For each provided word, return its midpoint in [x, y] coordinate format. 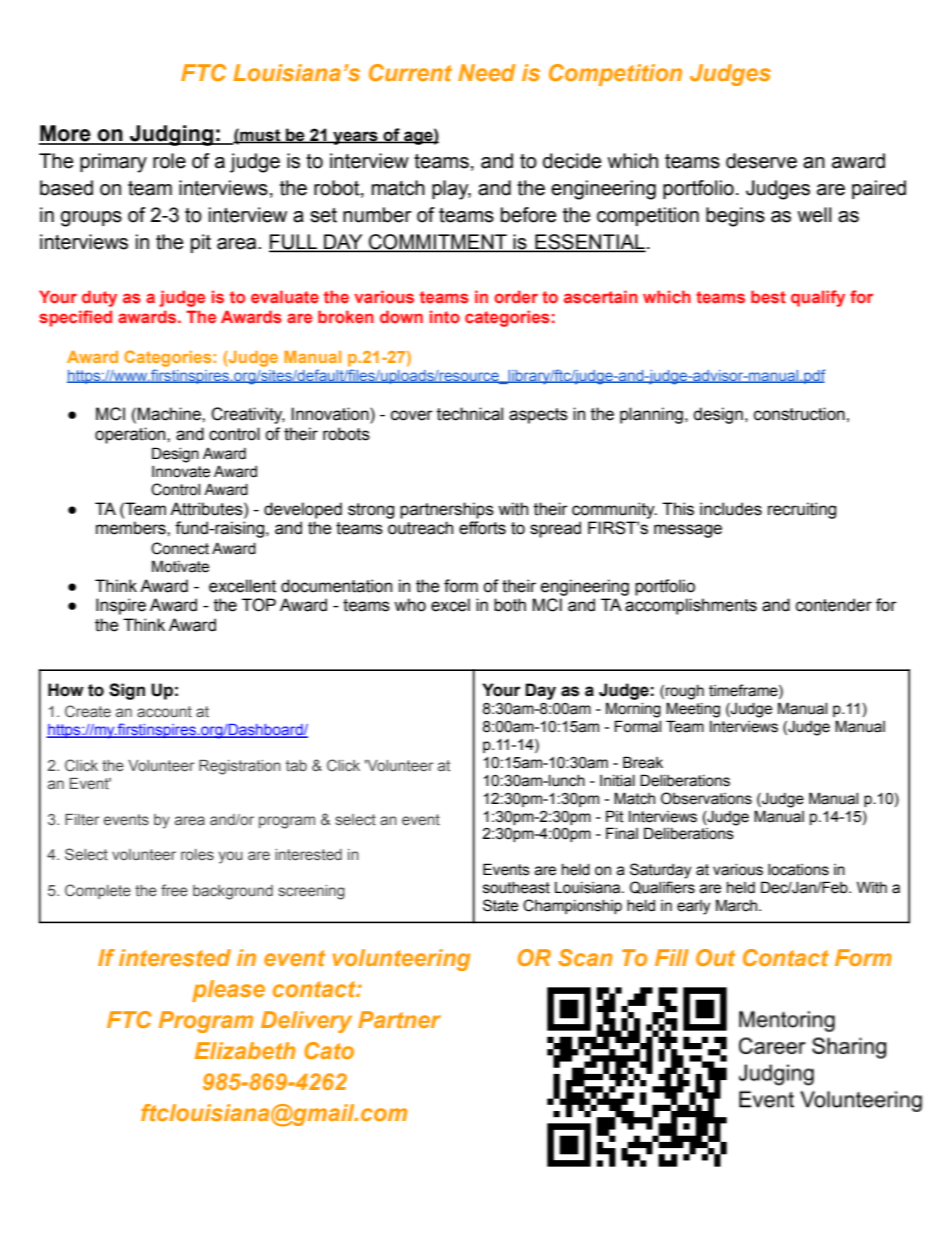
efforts [482, 528]
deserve [761, 161]
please [228, 991]
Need [487, 72]
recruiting [802, 510]
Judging [172, 135]
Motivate [180, 566]
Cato [329, 1050]
